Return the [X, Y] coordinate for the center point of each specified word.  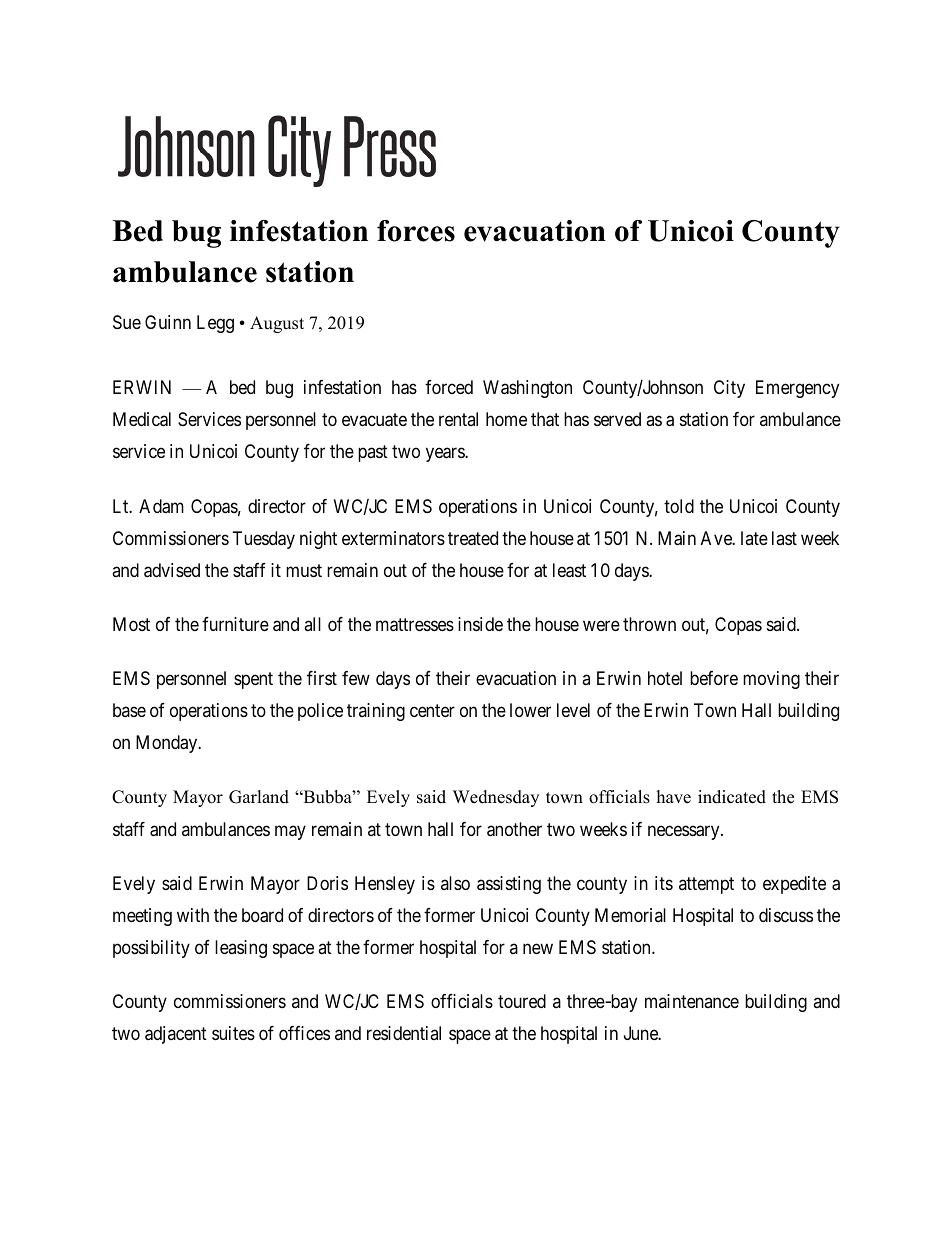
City [729, 389]
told [679, 506]
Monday [168, 744]
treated [473, 538]
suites [233, 1033]
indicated [732, 797]
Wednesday [496, 798]
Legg [215, 324]
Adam [161, 506]
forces [416, 231]
